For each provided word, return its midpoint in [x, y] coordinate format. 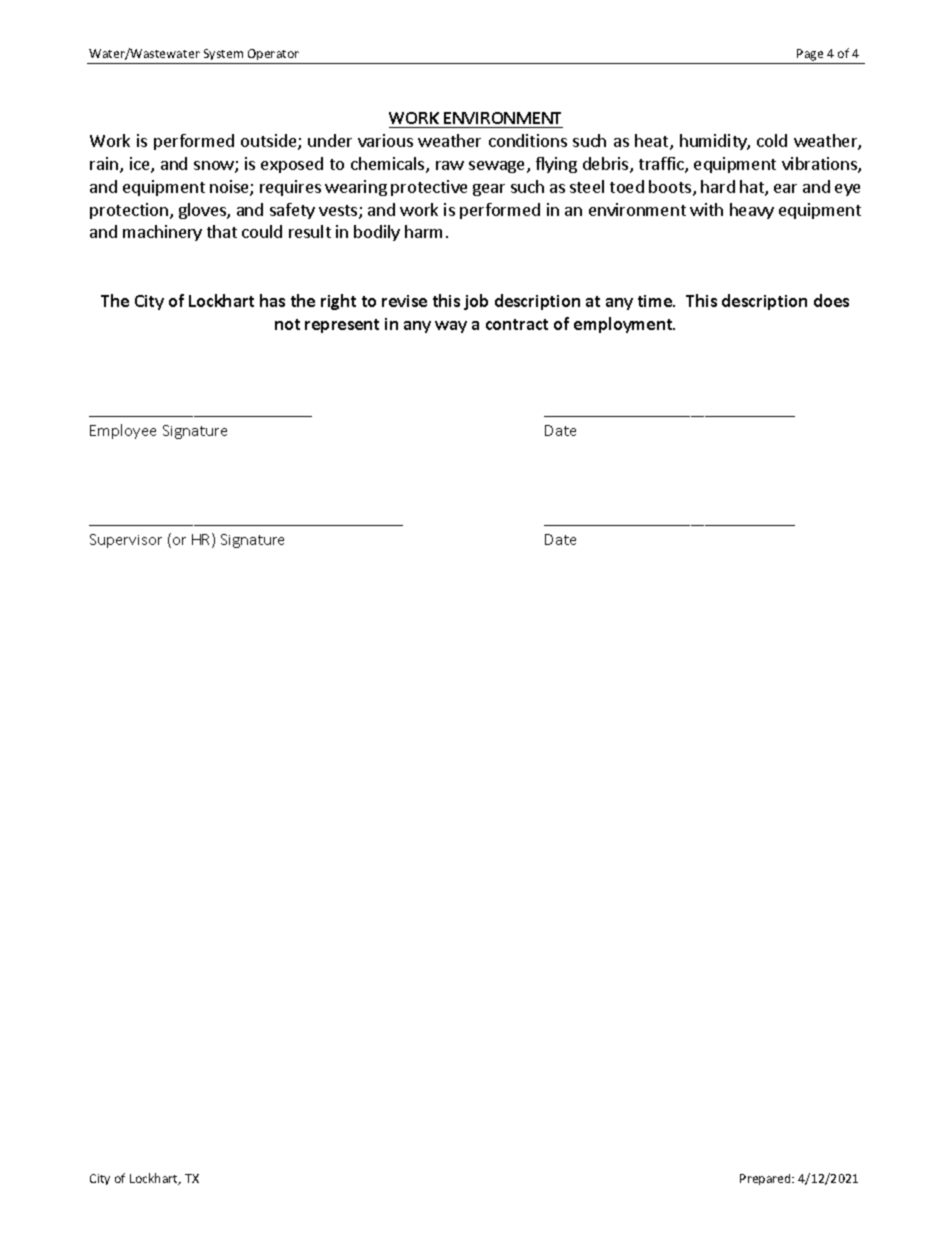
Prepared [766, 1179]
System [223, 54]
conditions [528, 140]
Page [810, 55]
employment [624, 325]
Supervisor [126, 541]
